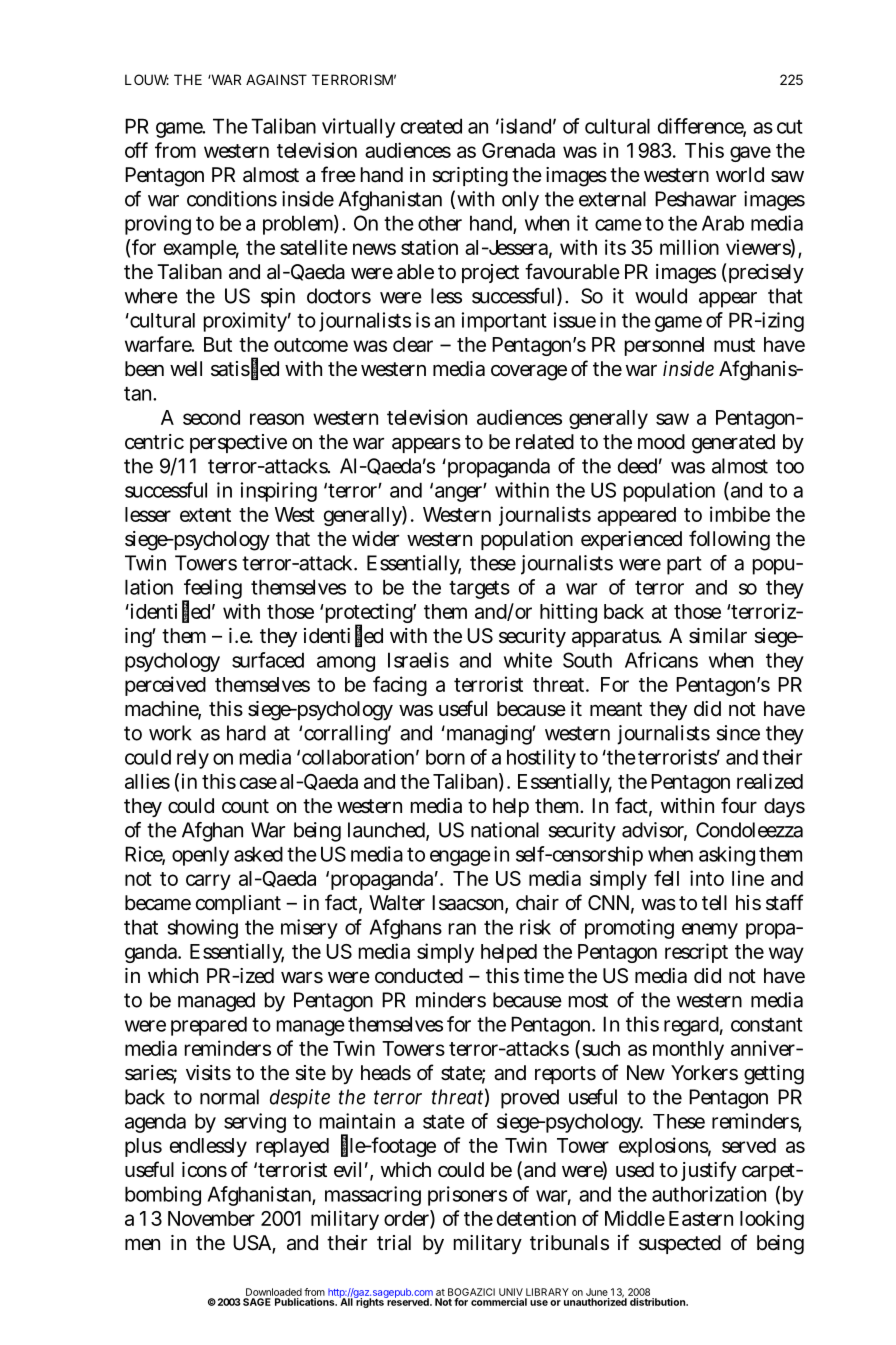 The height and width of the document is (1345, 896). I want to click on clear, so click(413, 344).
